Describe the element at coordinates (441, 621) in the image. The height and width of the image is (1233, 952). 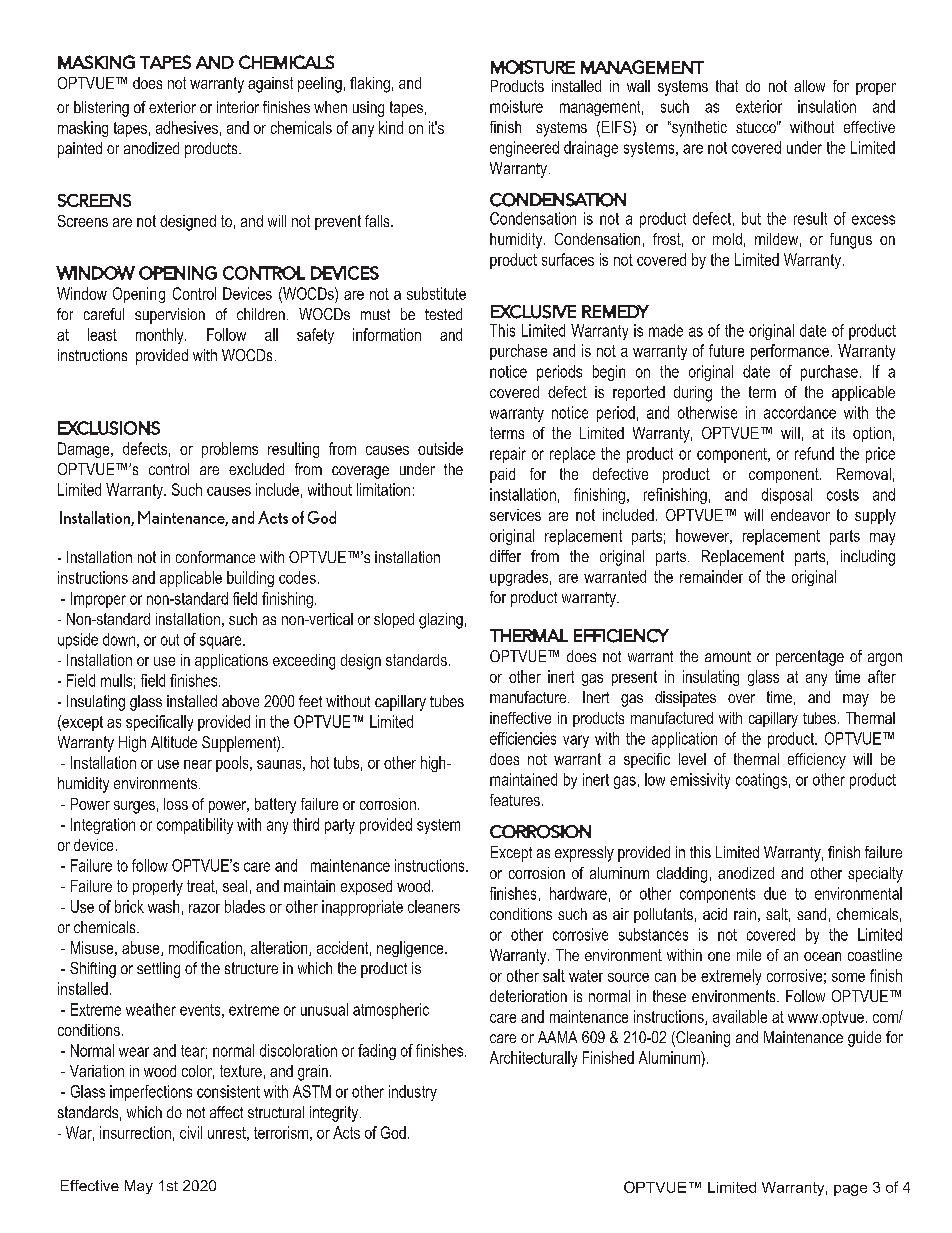
I see `glazing` at that location.
